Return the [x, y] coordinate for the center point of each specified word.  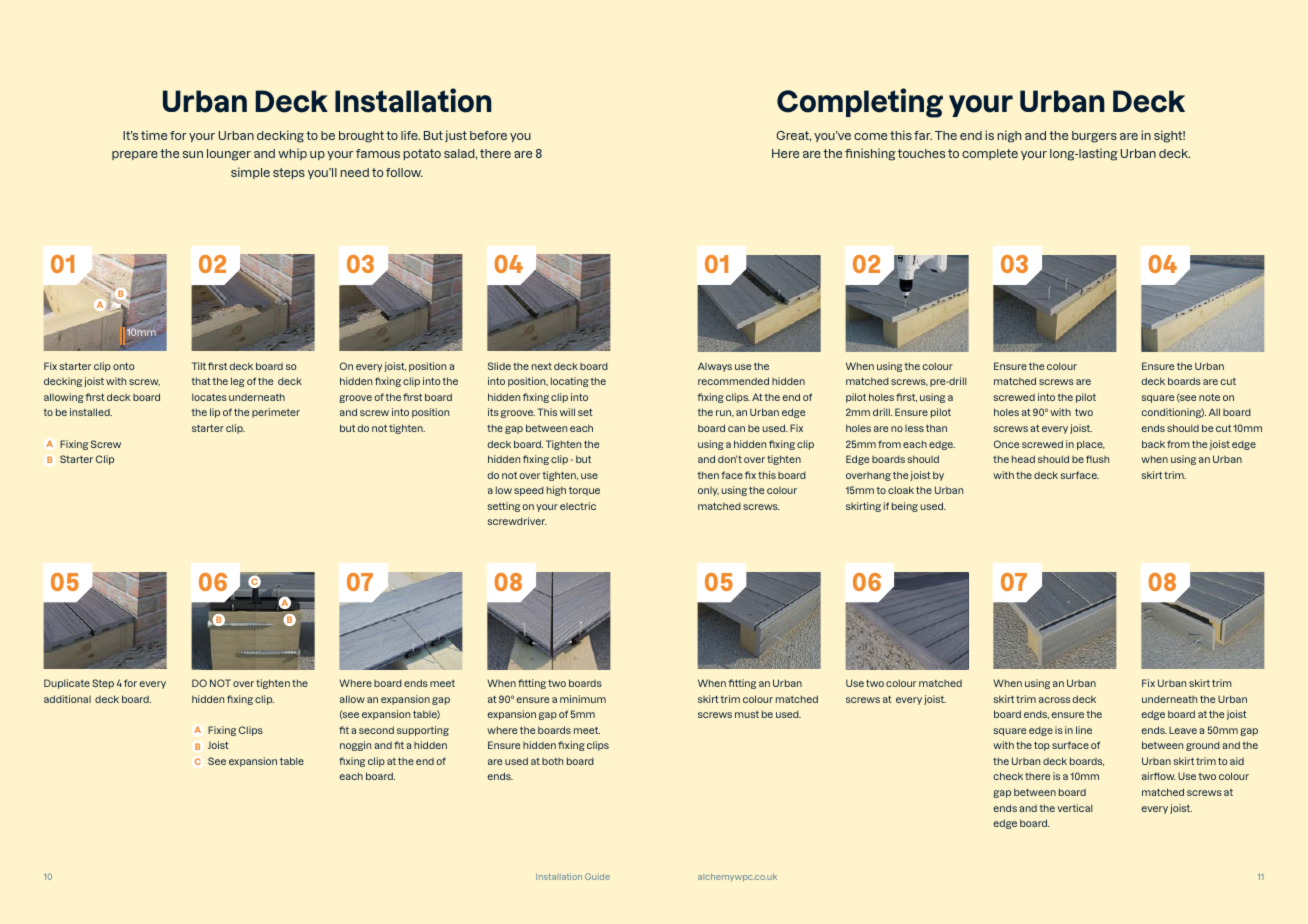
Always [715, 367]
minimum [583, 699]
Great [793, 136]
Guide [597, 876]
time [154, 135]
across [1054, 700]
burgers [1094, 137]
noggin [355, 746]
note [1209, 397]
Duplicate [67, 684]
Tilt [199, 366]
